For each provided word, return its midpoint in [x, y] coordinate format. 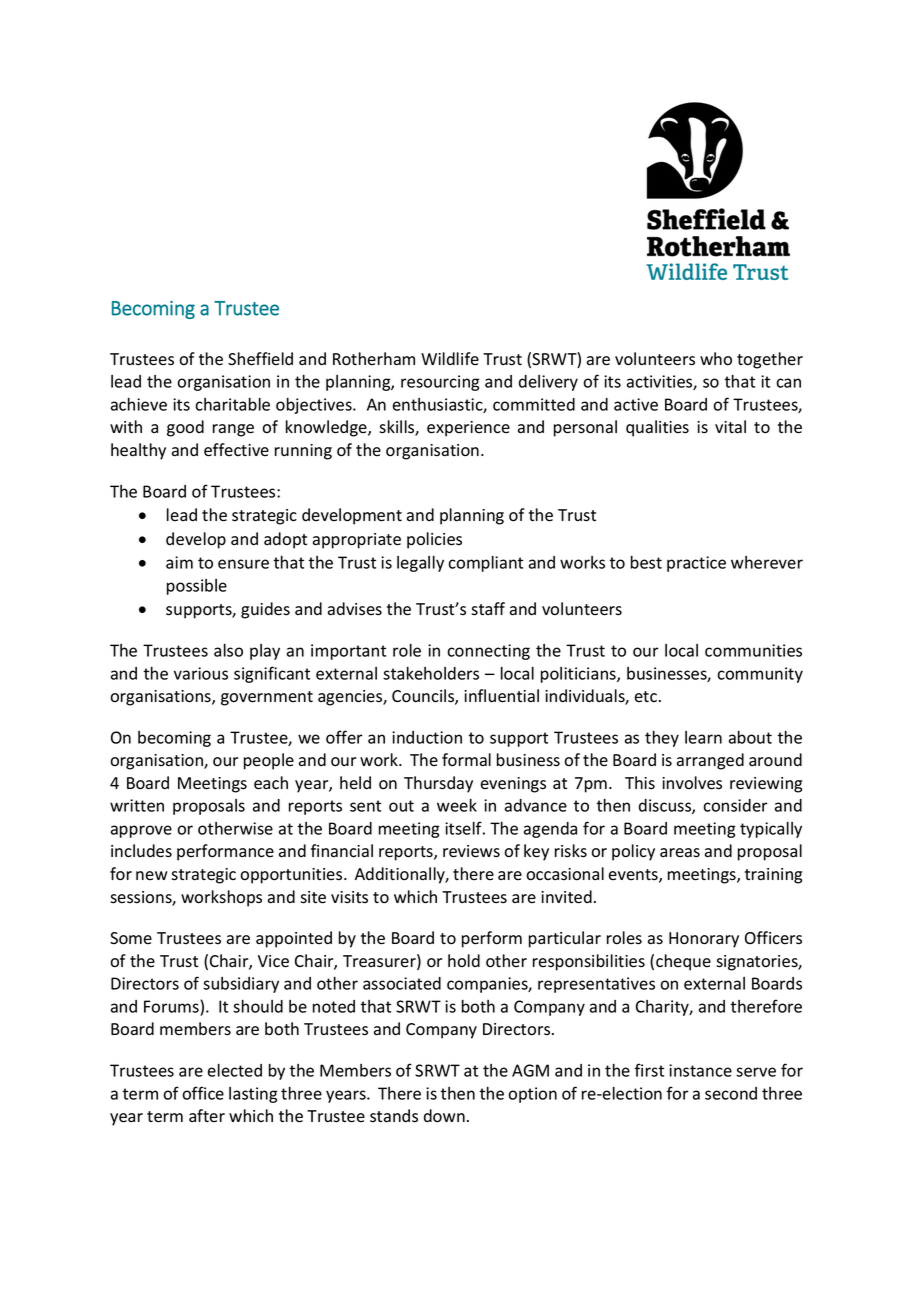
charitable [232, 404]
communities [753, 650]
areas [680, 853]
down [444, 1116]
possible [197, 587]
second [731, 1093]
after [207, 1115]
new [152, 875]
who [716, 359]
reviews [471, 851]
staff [488, 609]
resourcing [440, 383]
